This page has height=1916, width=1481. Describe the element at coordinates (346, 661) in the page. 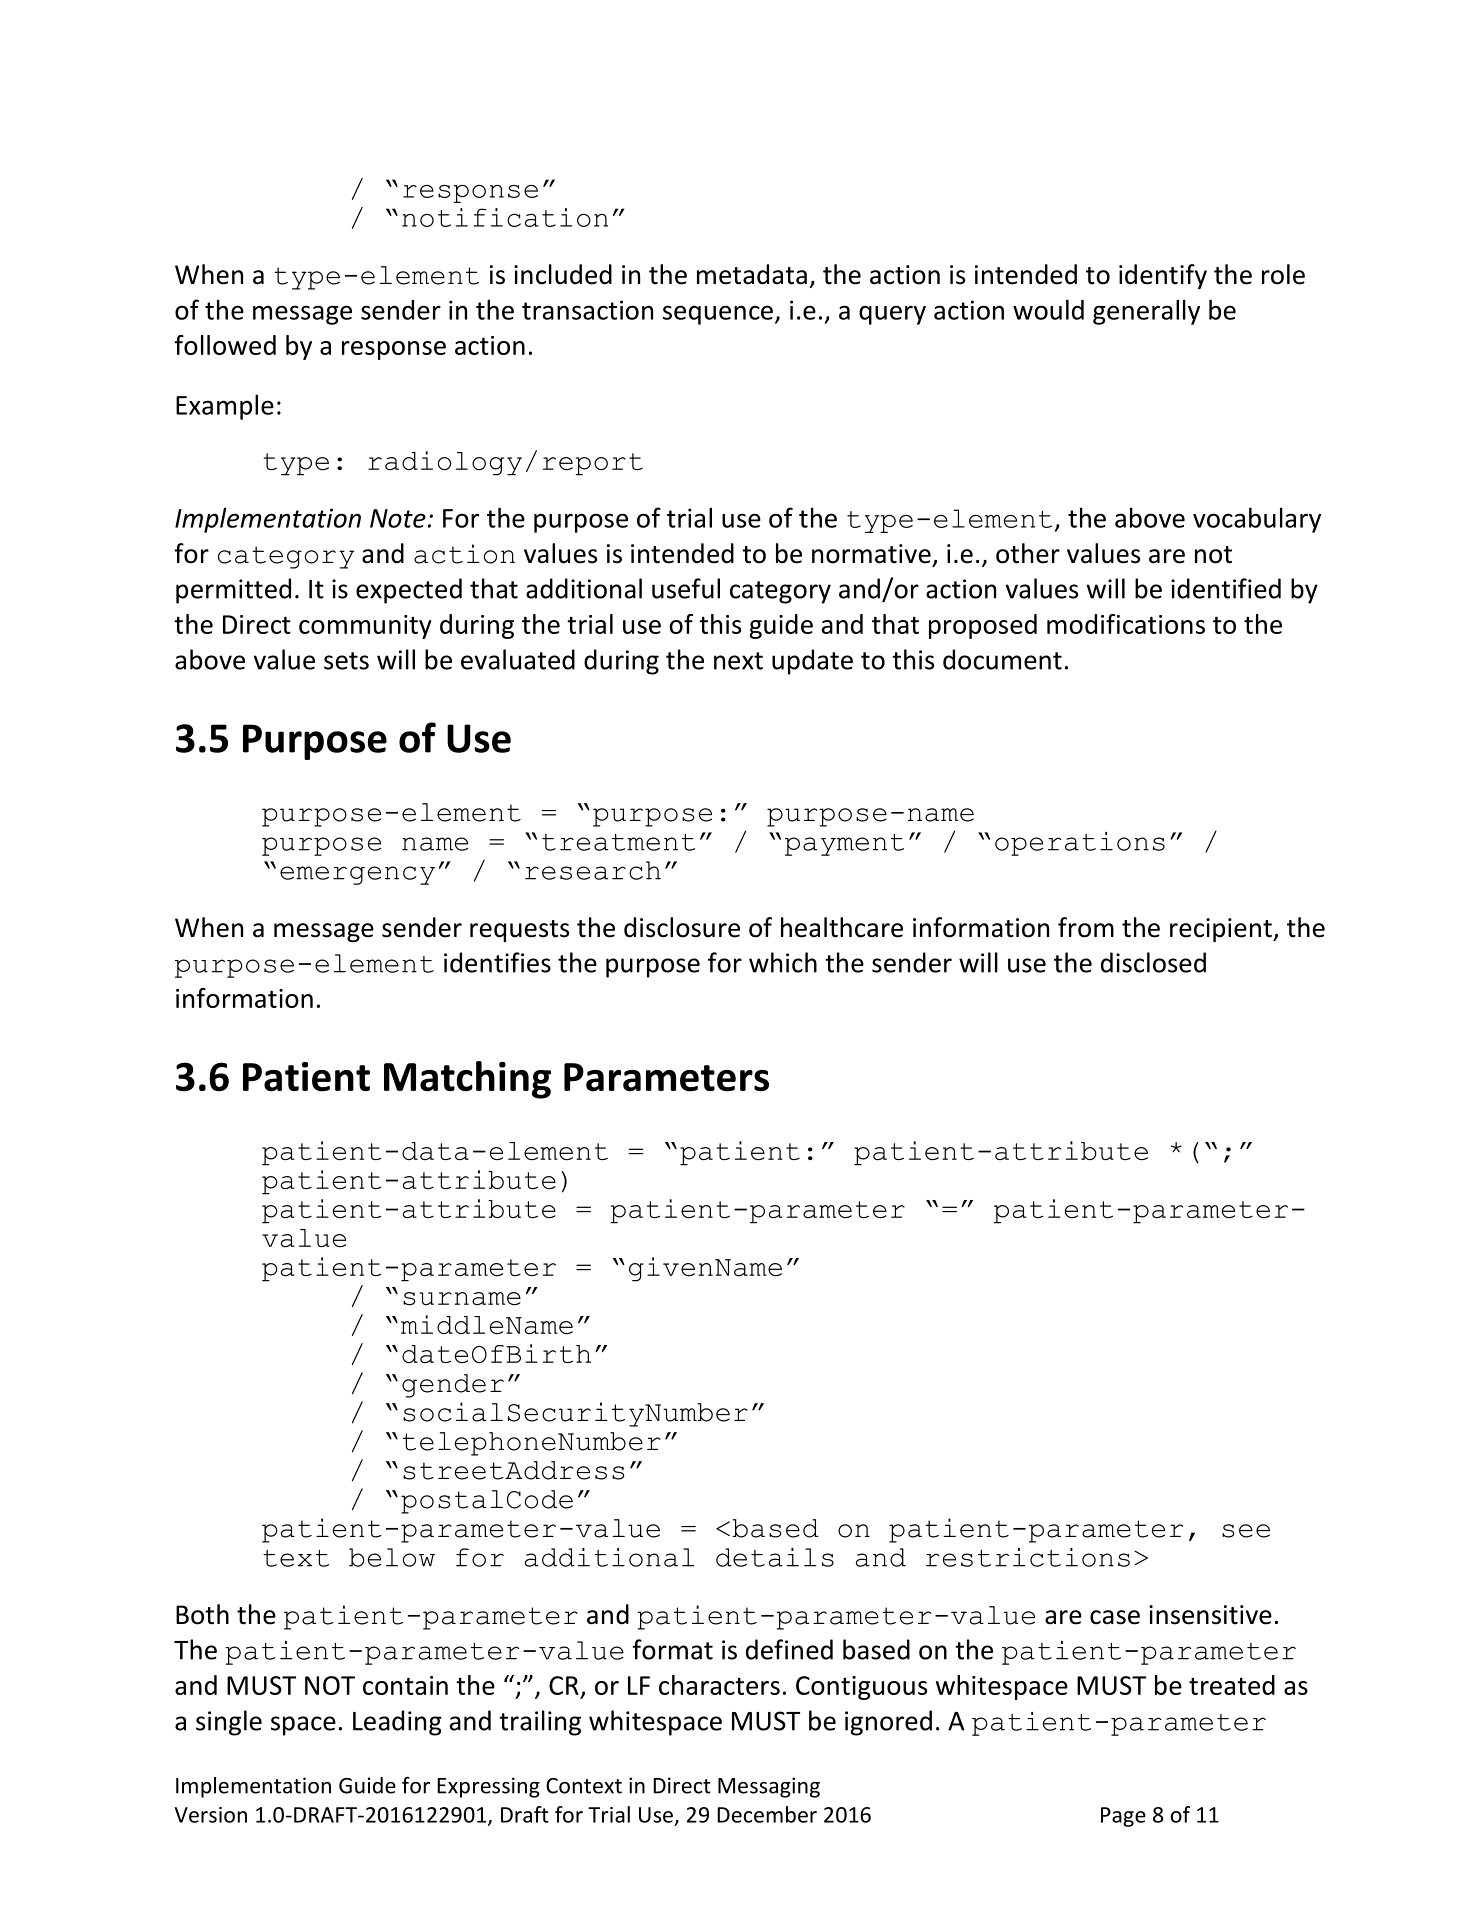

I see `sets` at that location.
